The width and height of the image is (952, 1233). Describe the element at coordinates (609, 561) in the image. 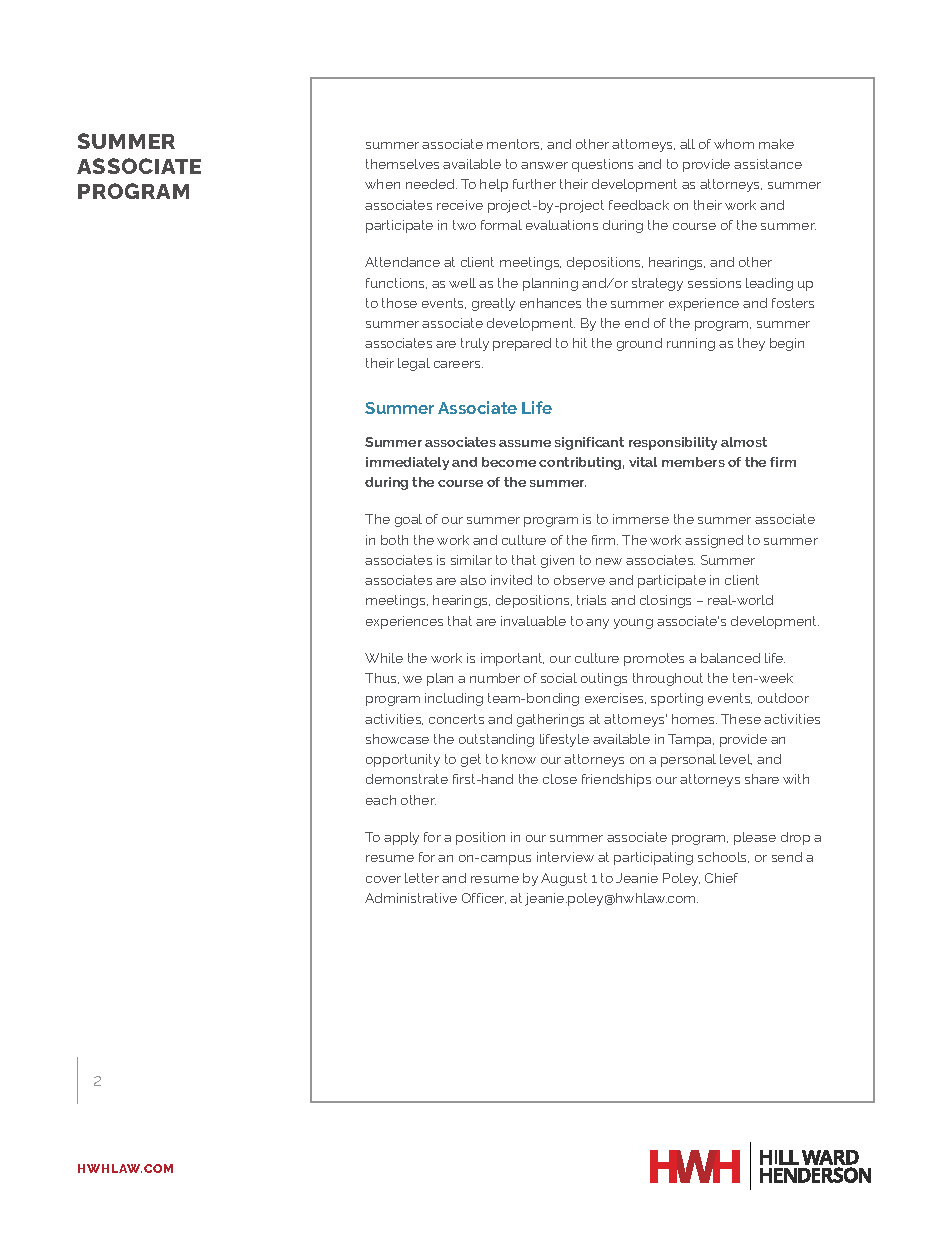

I see `new` at that location.
